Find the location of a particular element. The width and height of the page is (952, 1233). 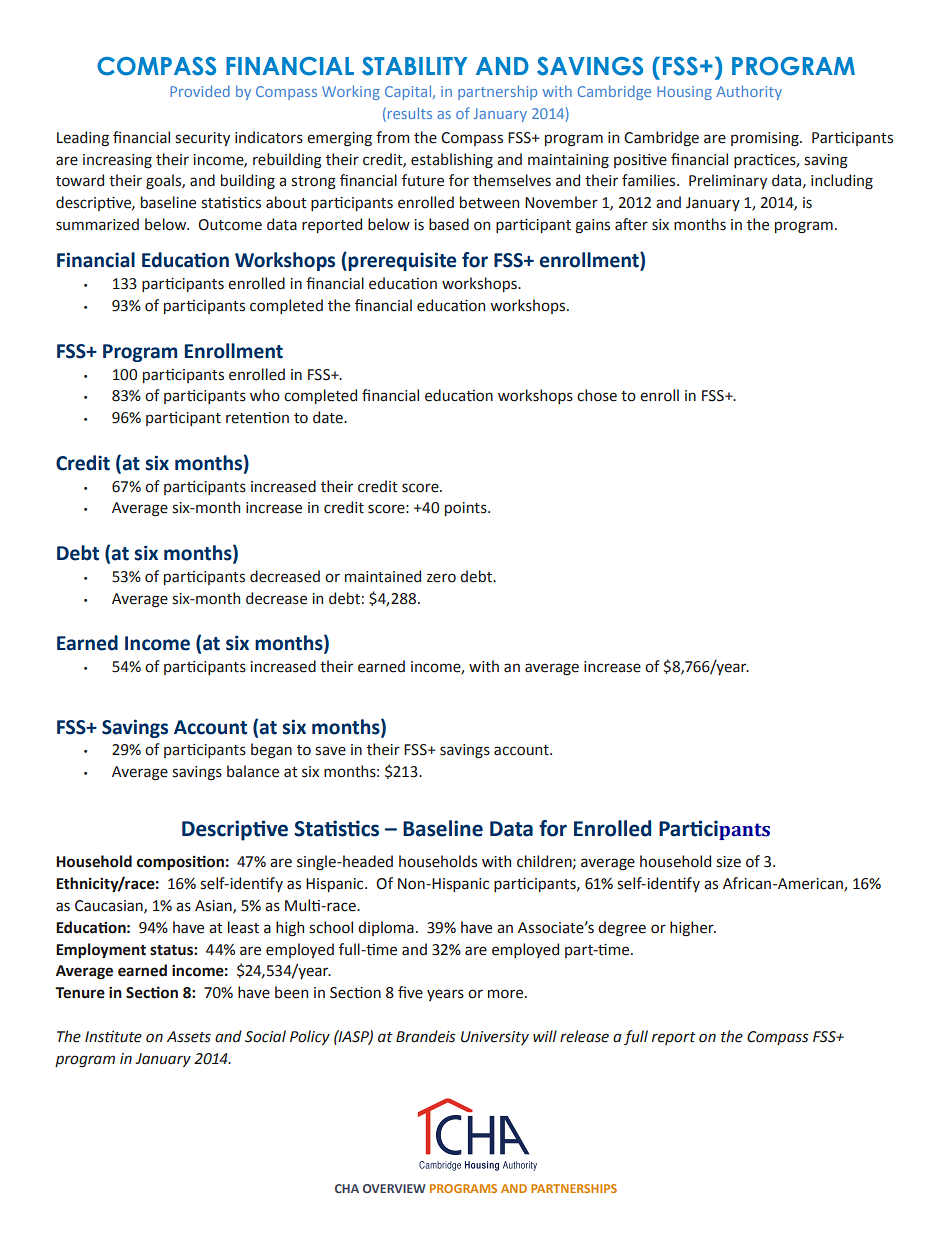

balance is located at coordinates (253, 771).
